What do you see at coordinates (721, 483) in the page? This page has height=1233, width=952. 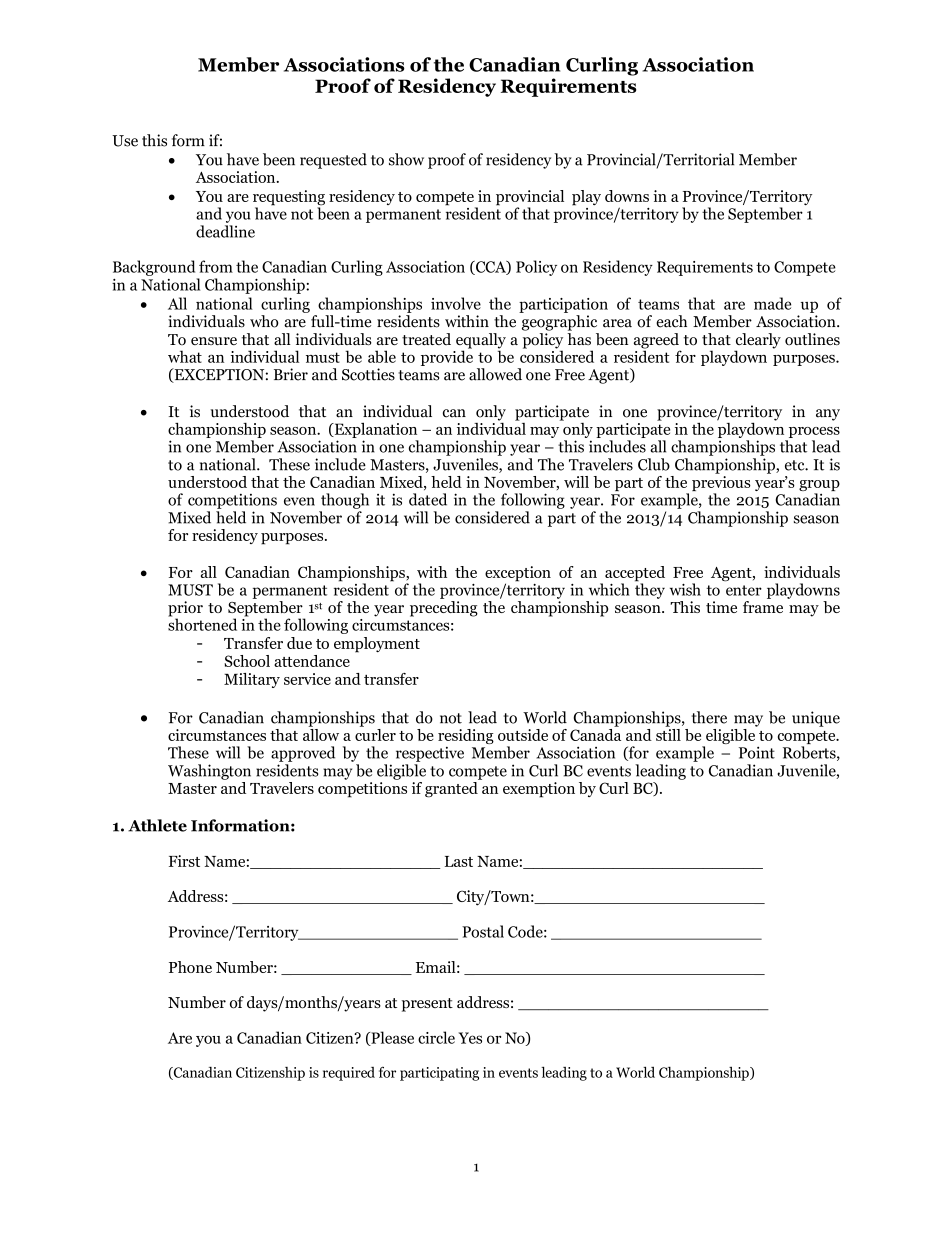 I see `previous` at bounding box center [721, 483].
